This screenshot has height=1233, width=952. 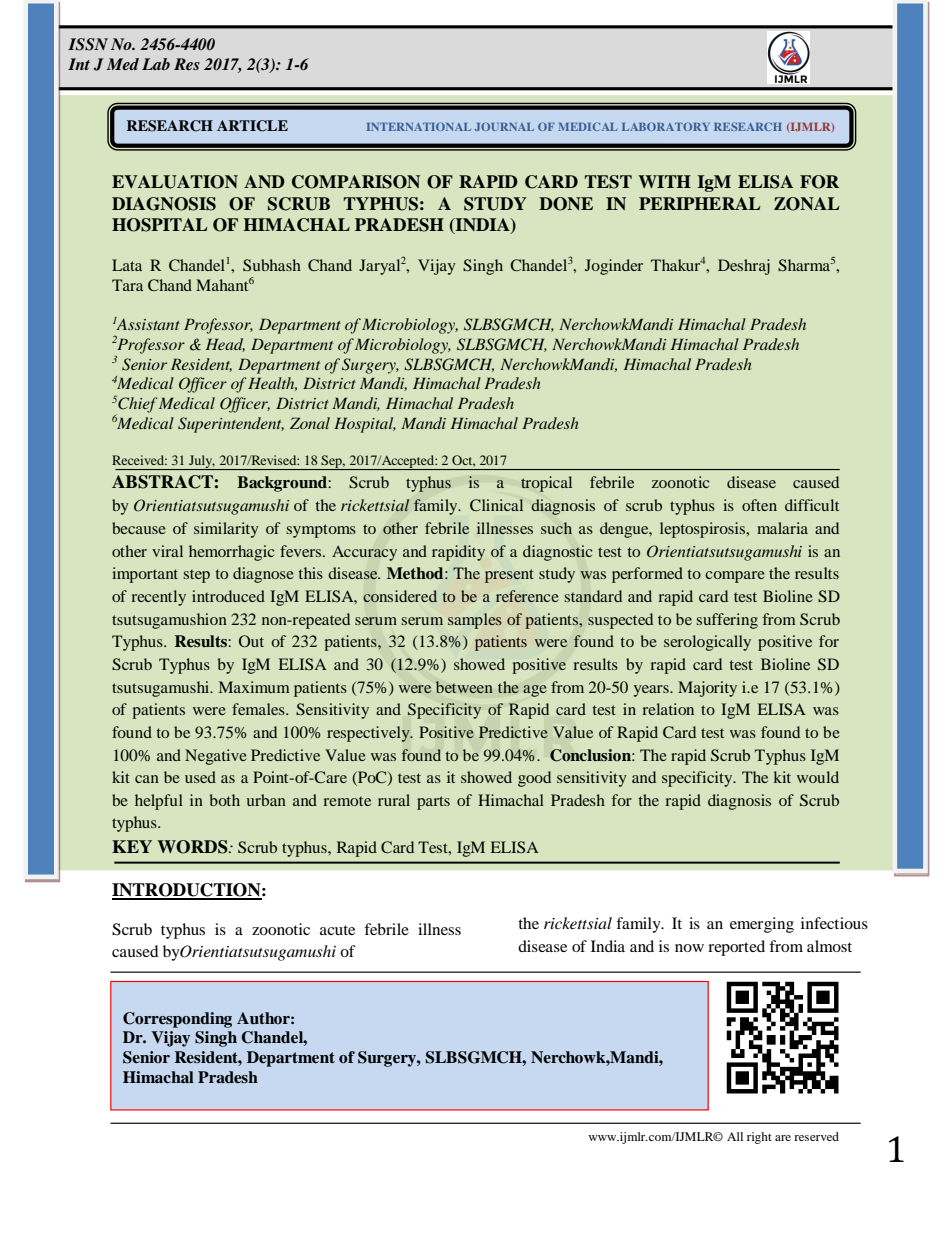 What do you see at coordinates (418, 126) in the screenshot?
I see `INTERNATIONAL` at bounding box center [418, 126].
